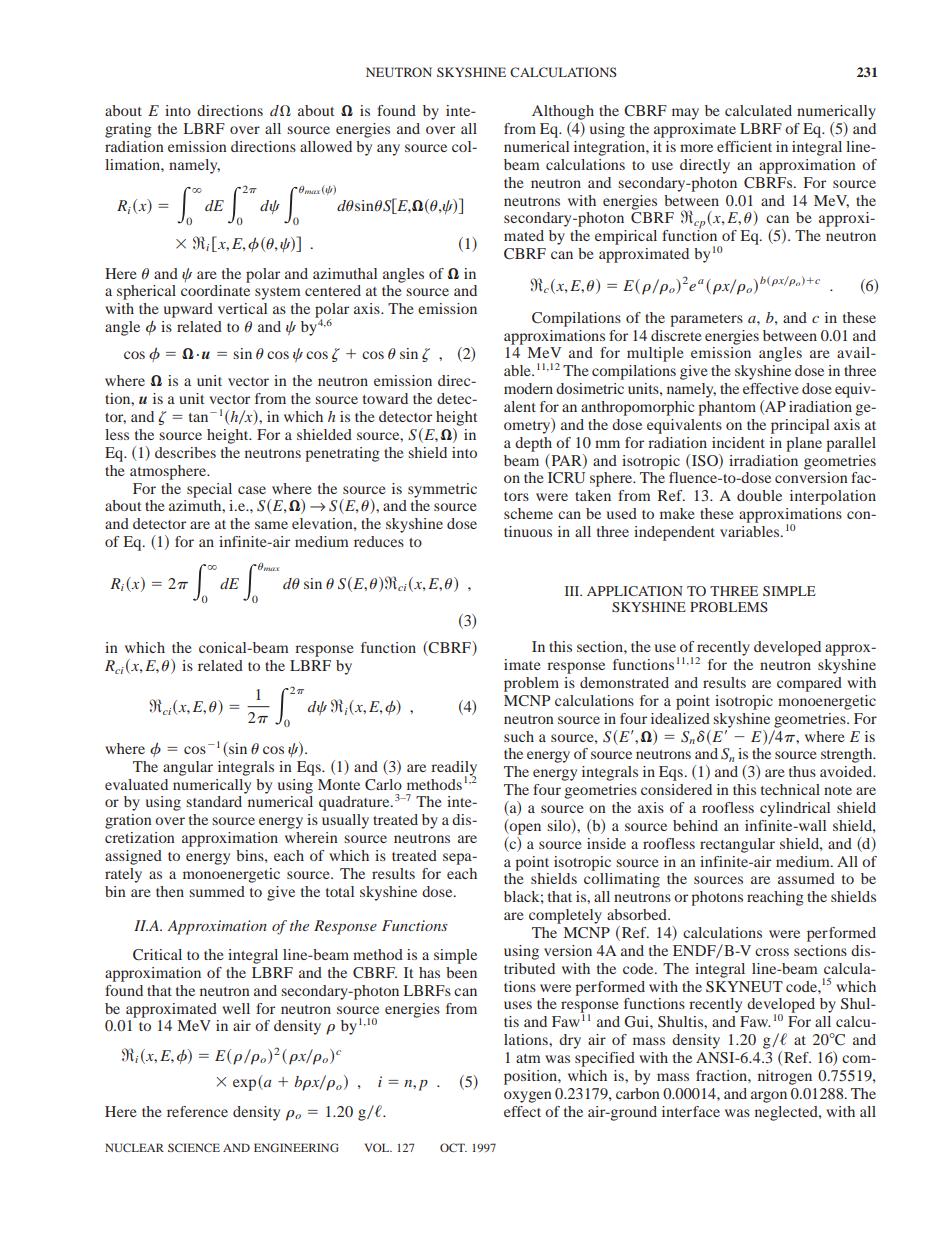  Describe the element at coordinates (806, 878) in the screenshot. I see `assumed` at that location.
